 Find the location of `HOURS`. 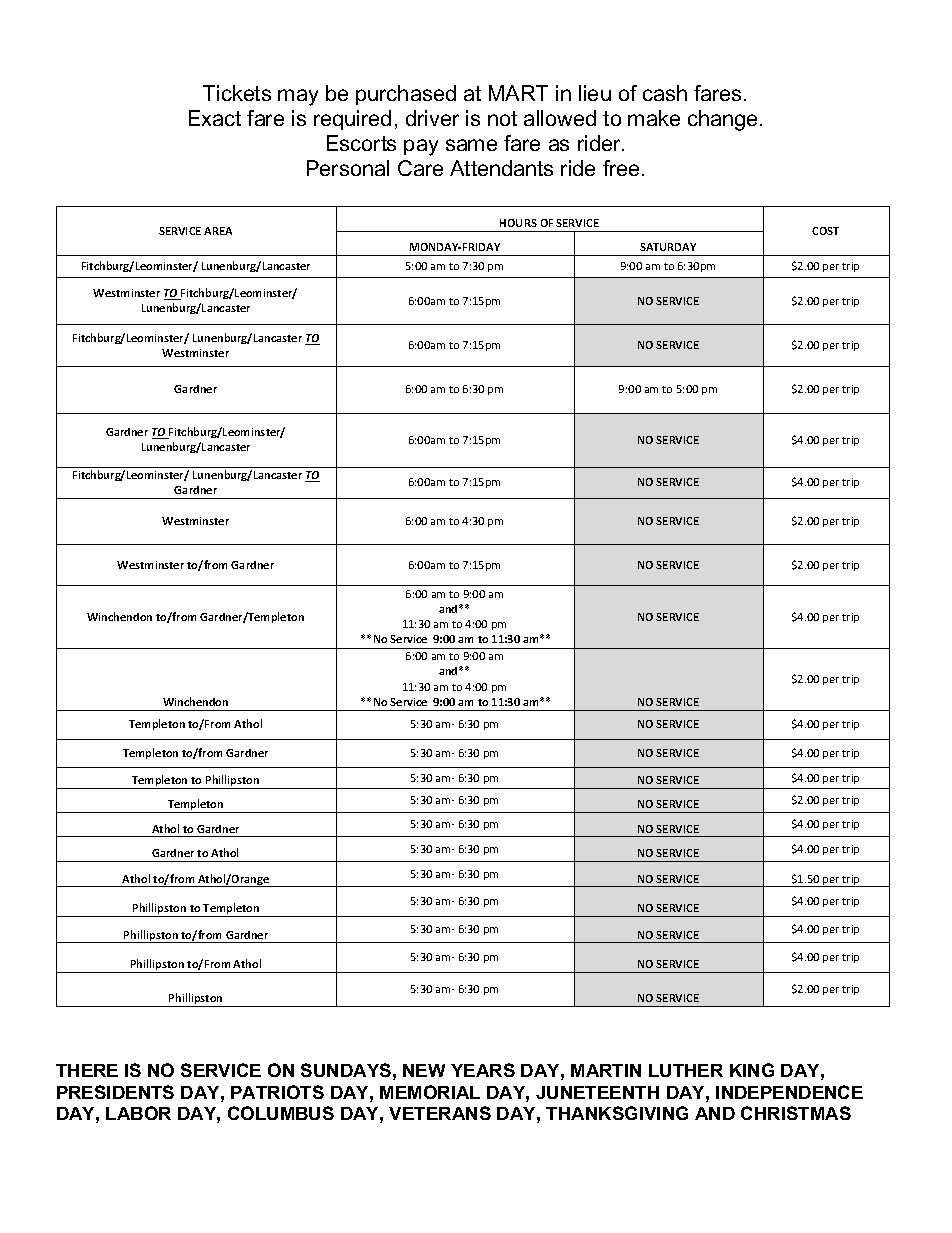

HOURS is located at coordinates (518, 223).
